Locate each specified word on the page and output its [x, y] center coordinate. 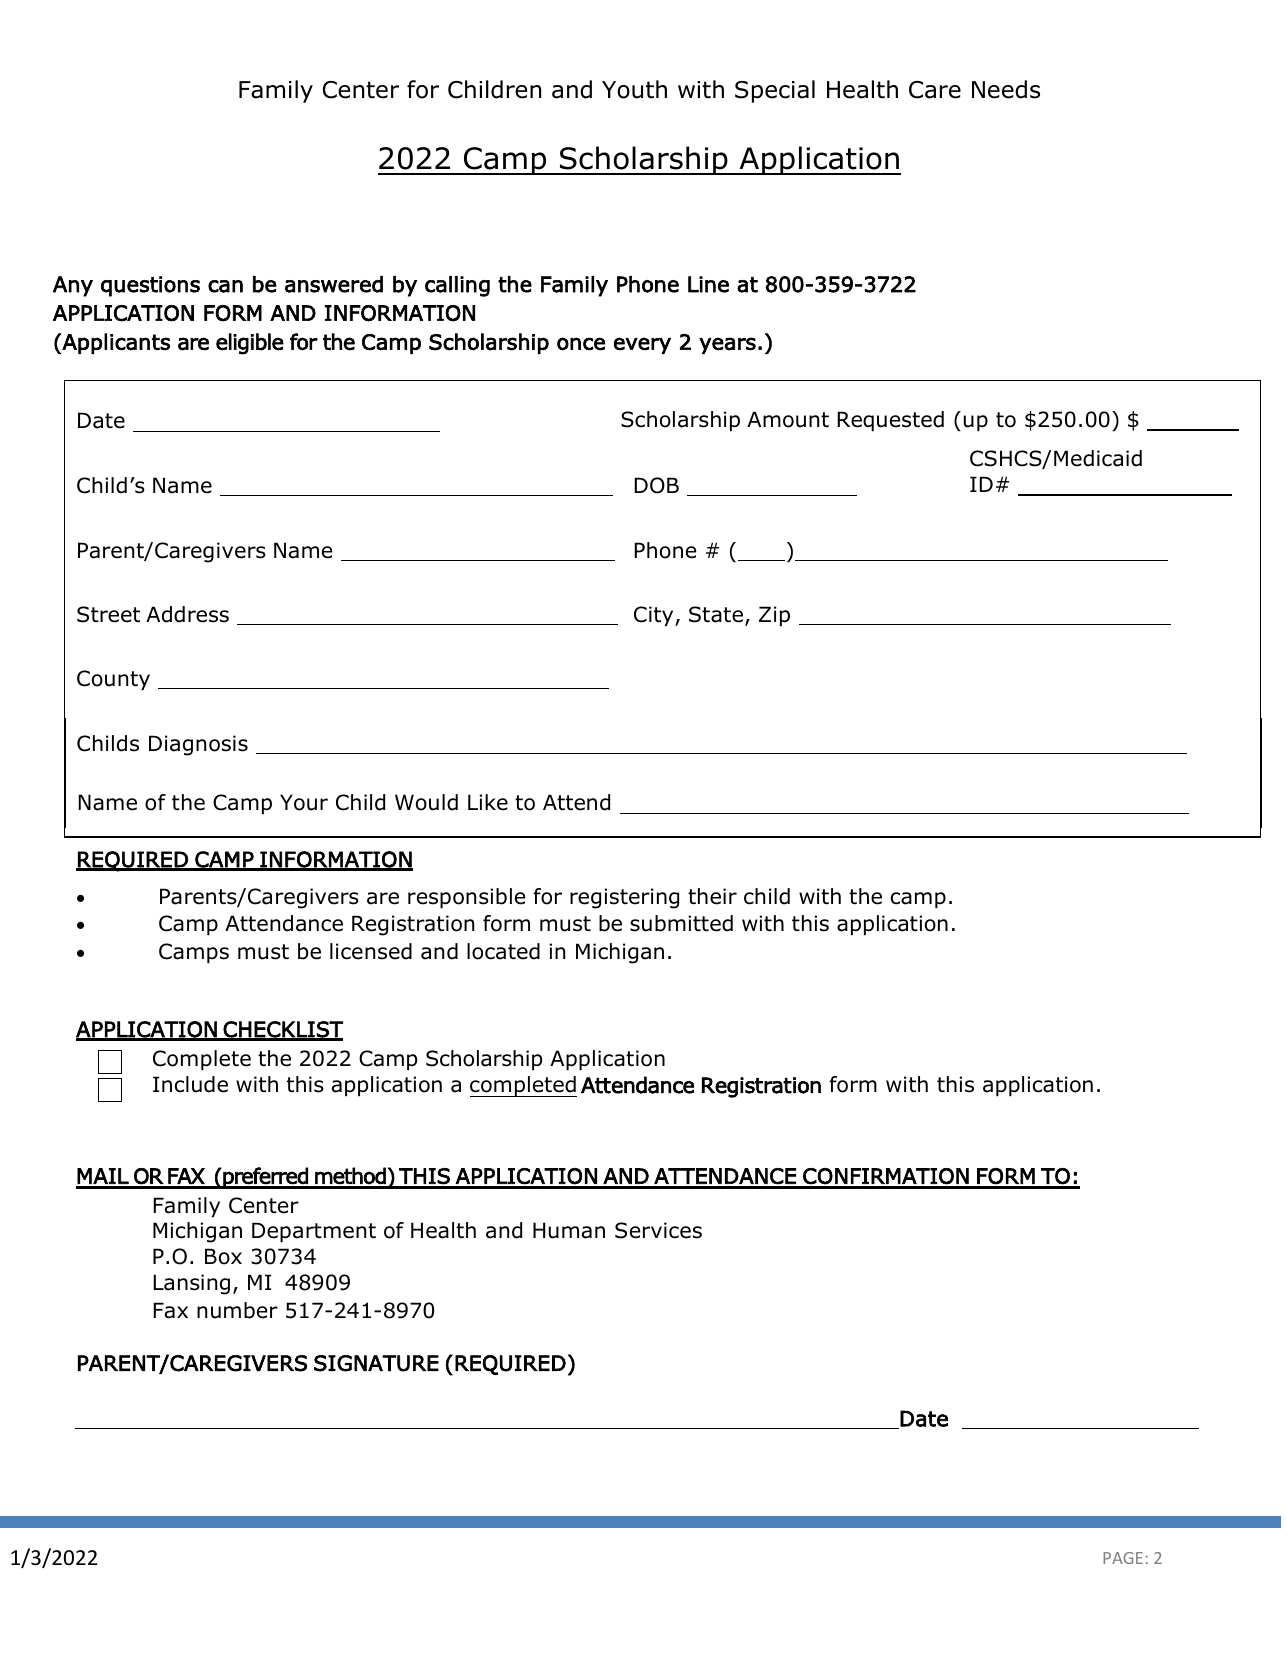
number [237, 1310]
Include [190, 1084]
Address [187, 614]
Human [569, 1230]
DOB [656, 485]
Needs [1006, 89]
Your [304, 802]
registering [624, 898]
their [712, 896]
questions [150, 286]
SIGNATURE [376, 1363]
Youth [634, 89]
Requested [890, 421]
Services [658, 1230]
